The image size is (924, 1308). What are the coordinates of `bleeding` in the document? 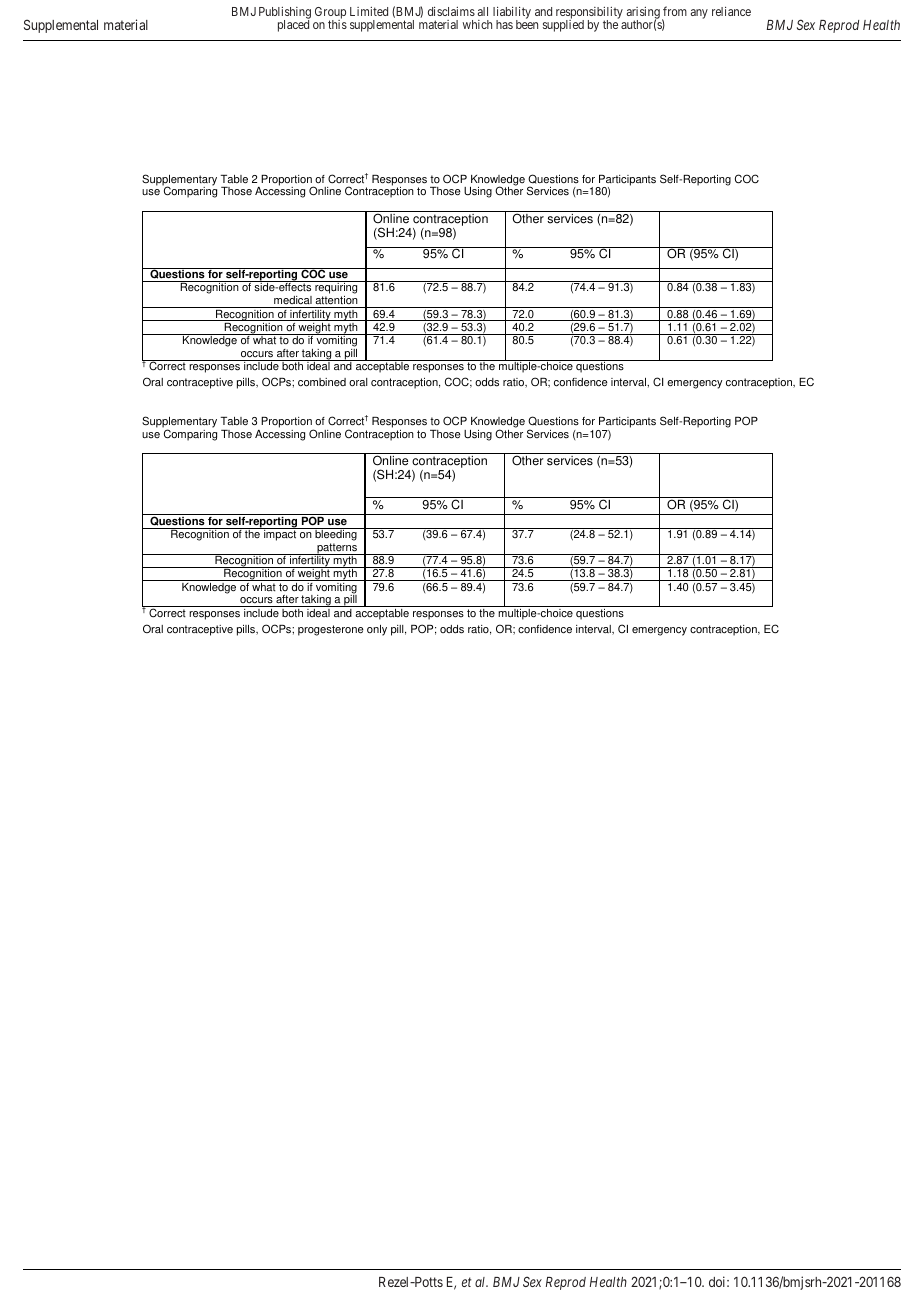 It's located at (336, 536).
